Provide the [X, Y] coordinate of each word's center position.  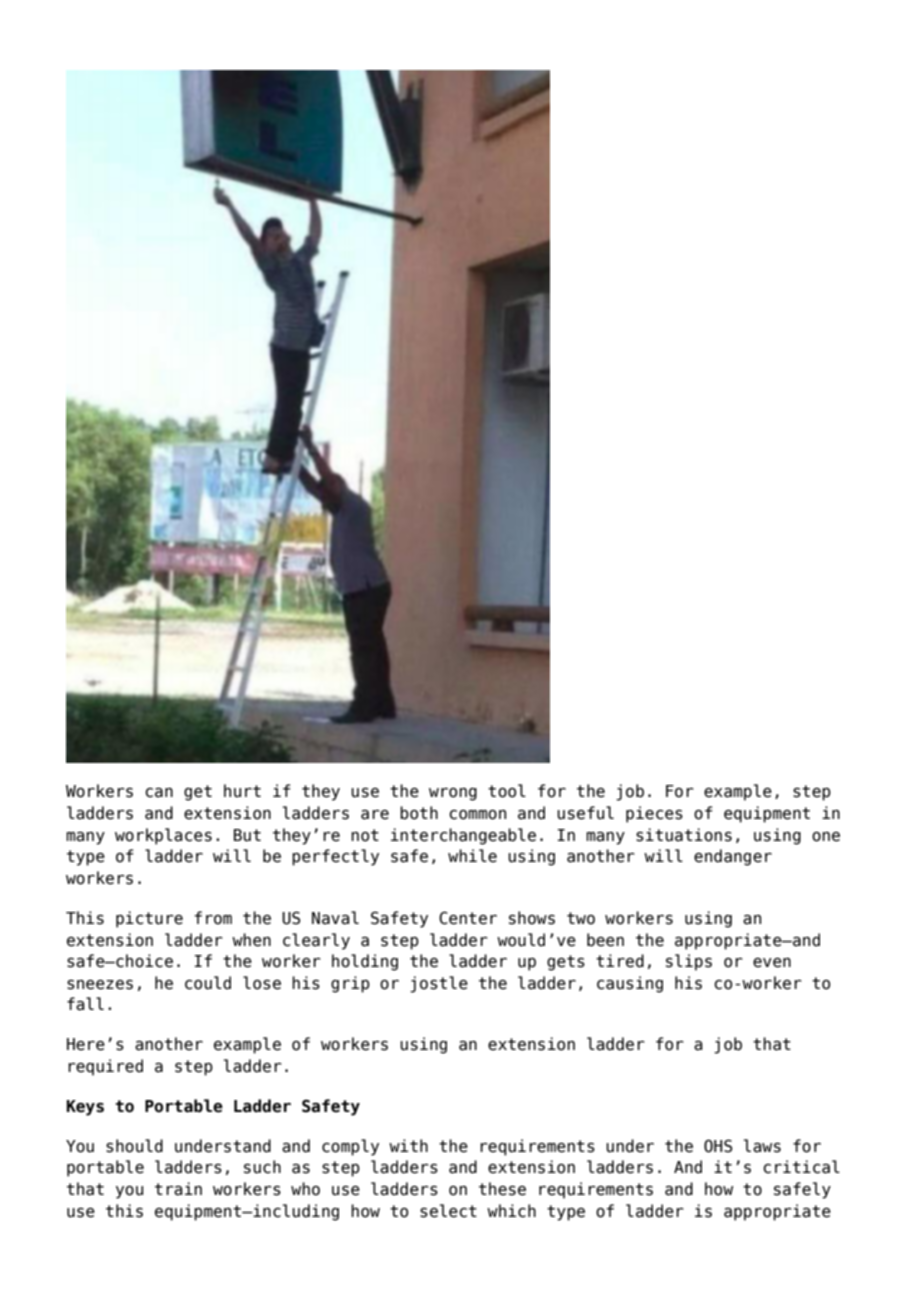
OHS [718, 1146]
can [159, 793]
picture [149, 919]
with [408, 1145]
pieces [654, 814]
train [178, 1189]
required [105, 1067]
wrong [453, 794]
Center [468, 918]
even [772, 963]
